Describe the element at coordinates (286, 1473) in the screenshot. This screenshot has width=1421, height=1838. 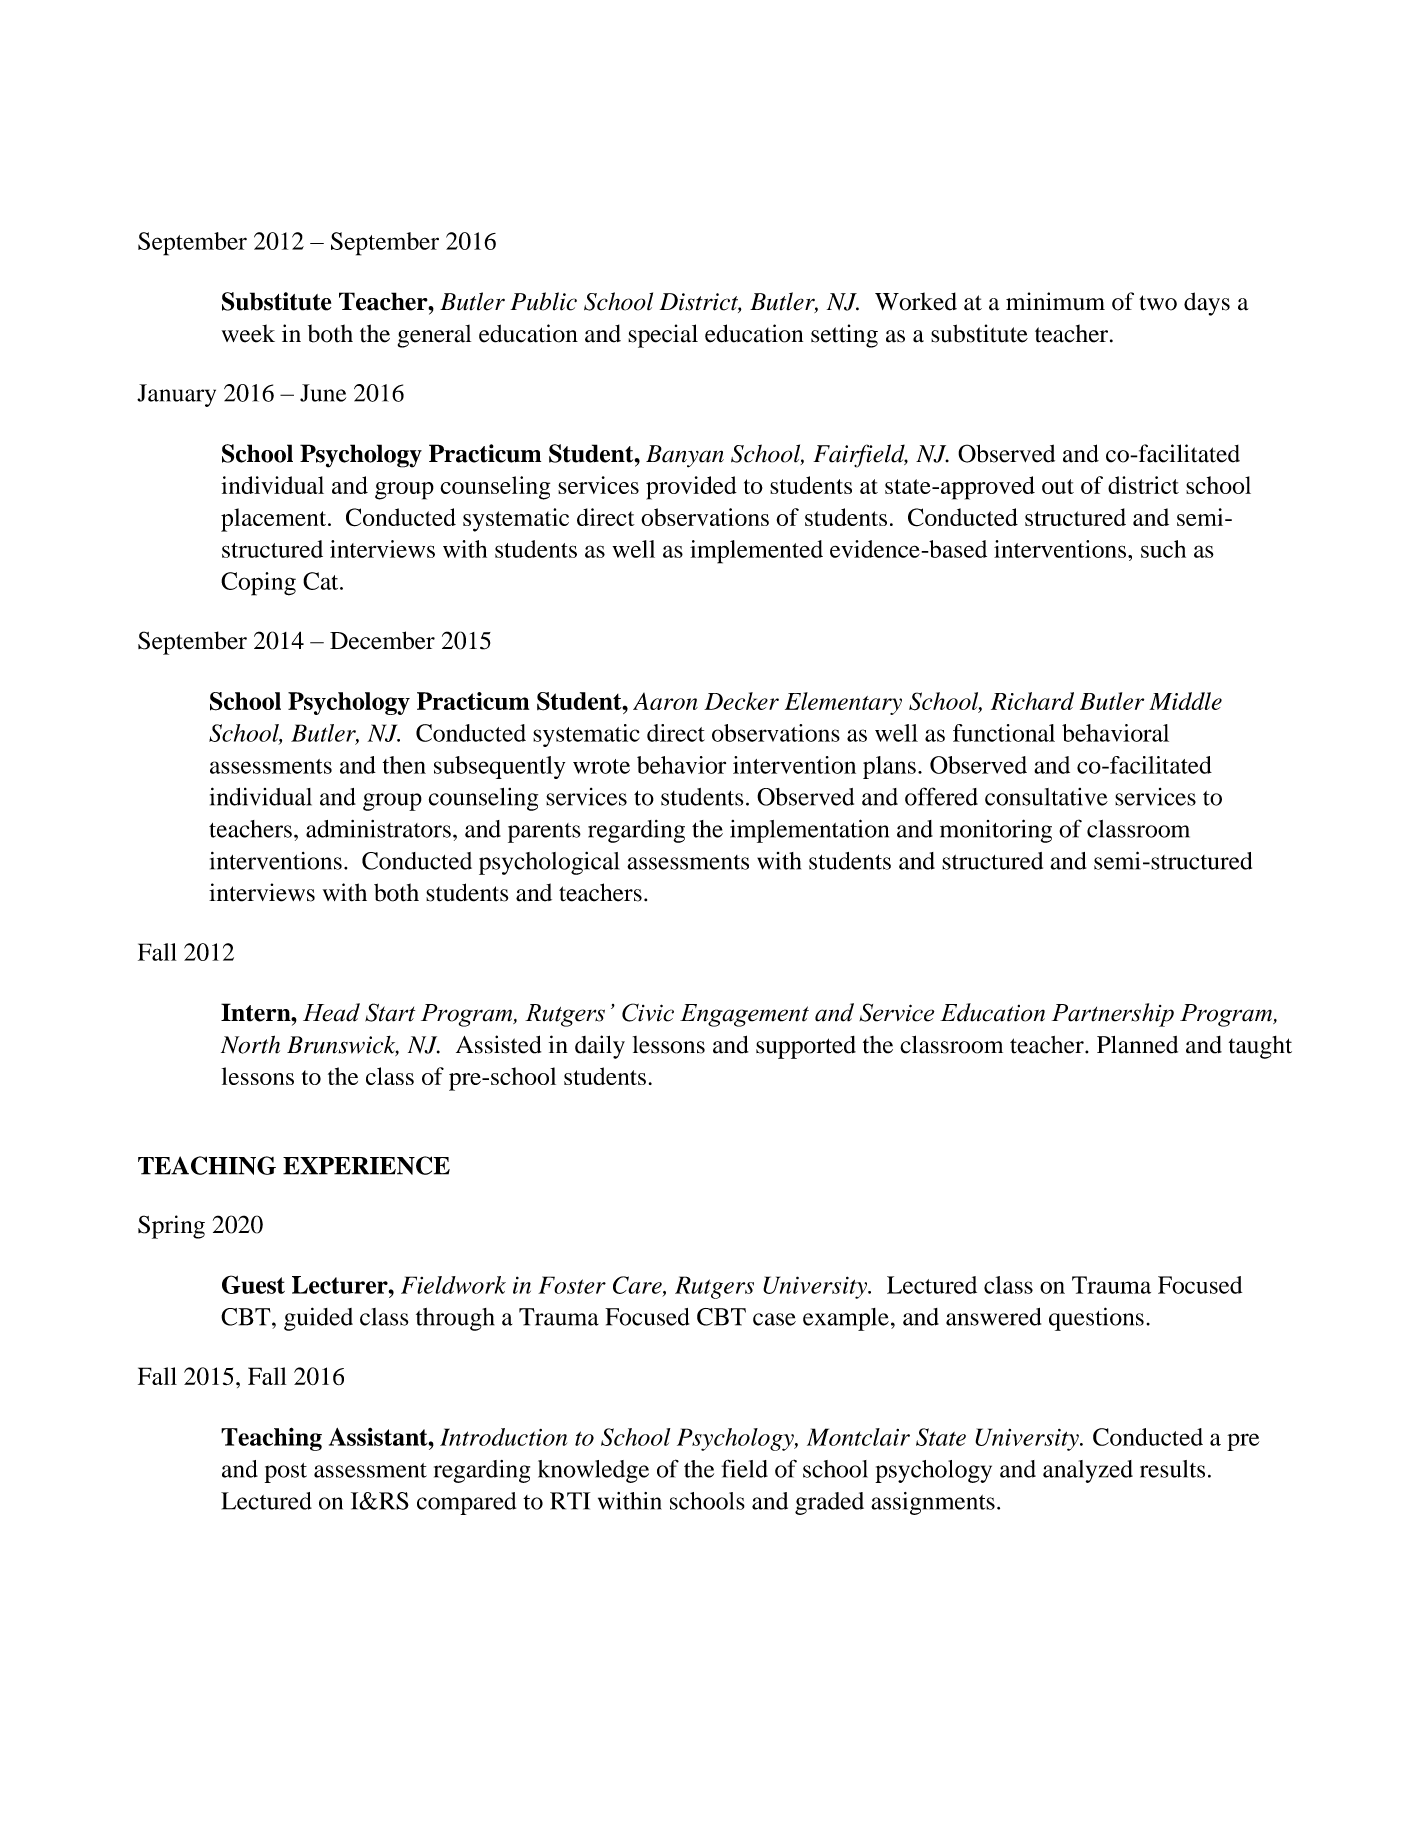
I see `post` at that location.
